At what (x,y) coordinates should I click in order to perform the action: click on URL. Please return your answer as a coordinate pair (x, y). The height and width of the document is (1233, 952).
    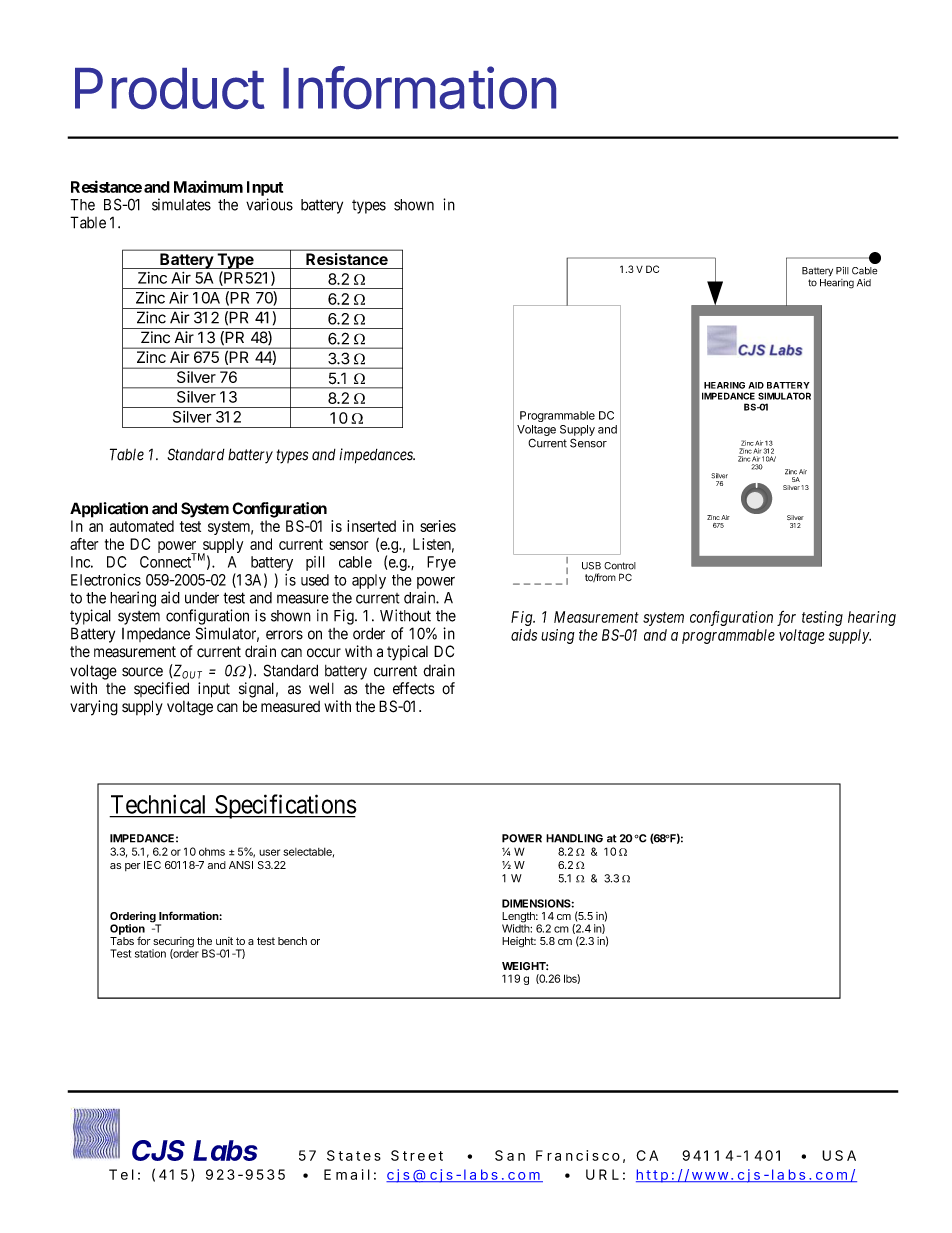
    Looking at the image, I should click on (602, 1174).
